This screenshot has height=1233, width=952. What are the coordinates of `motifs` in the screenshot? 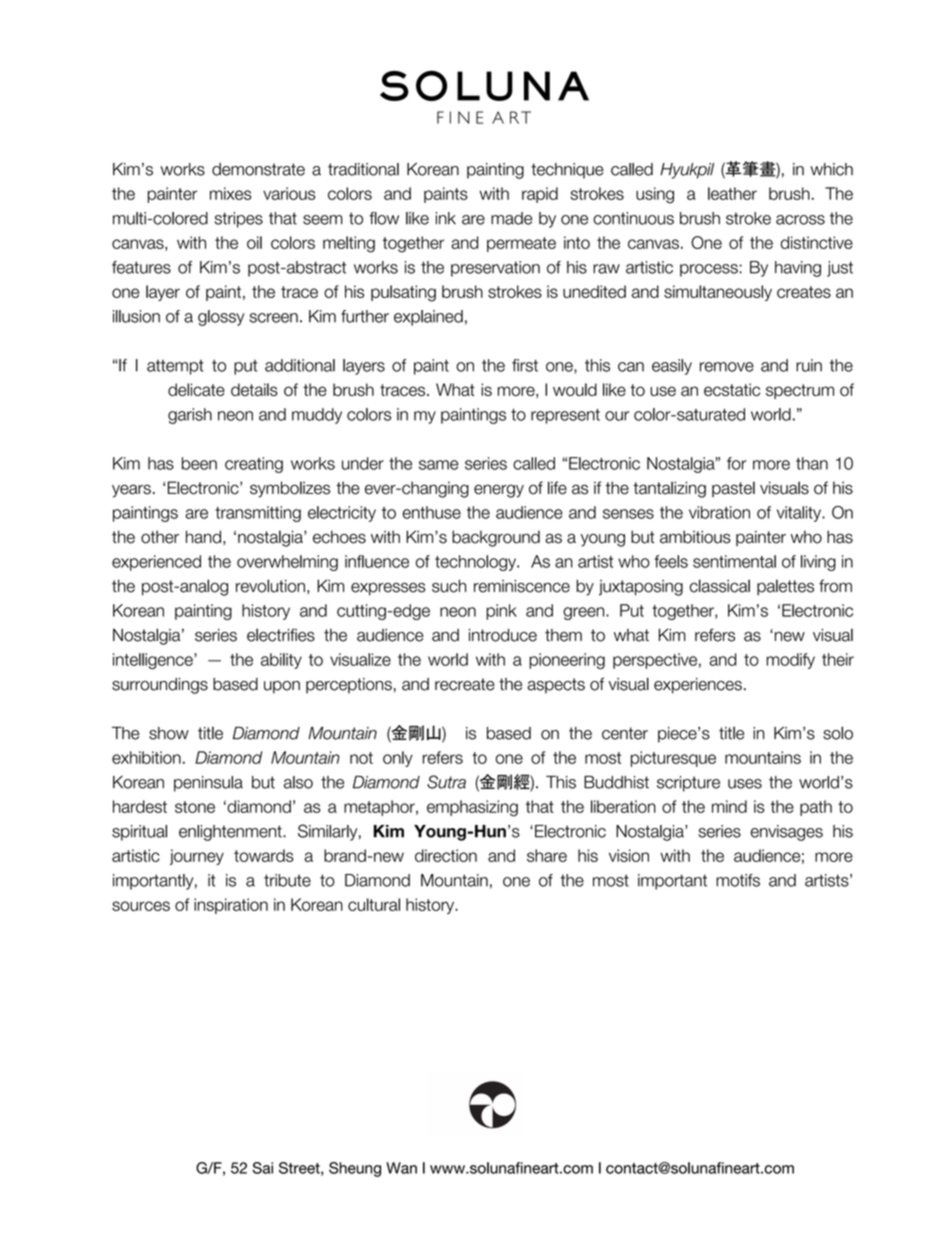 It's located at (738, 880).
